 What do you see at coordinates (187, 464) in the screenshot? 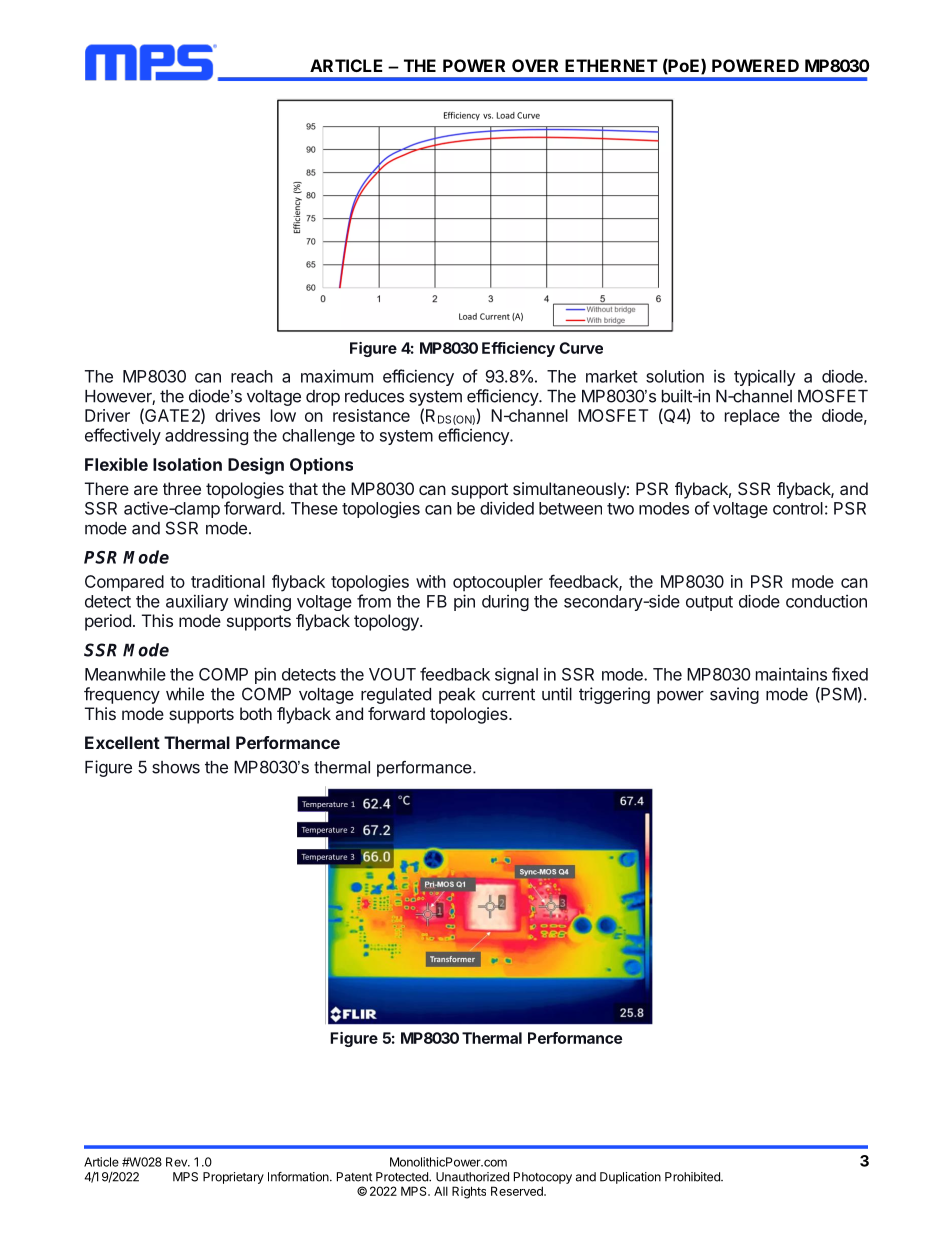
I see `Isolation` at bounding box center [187, 464].
